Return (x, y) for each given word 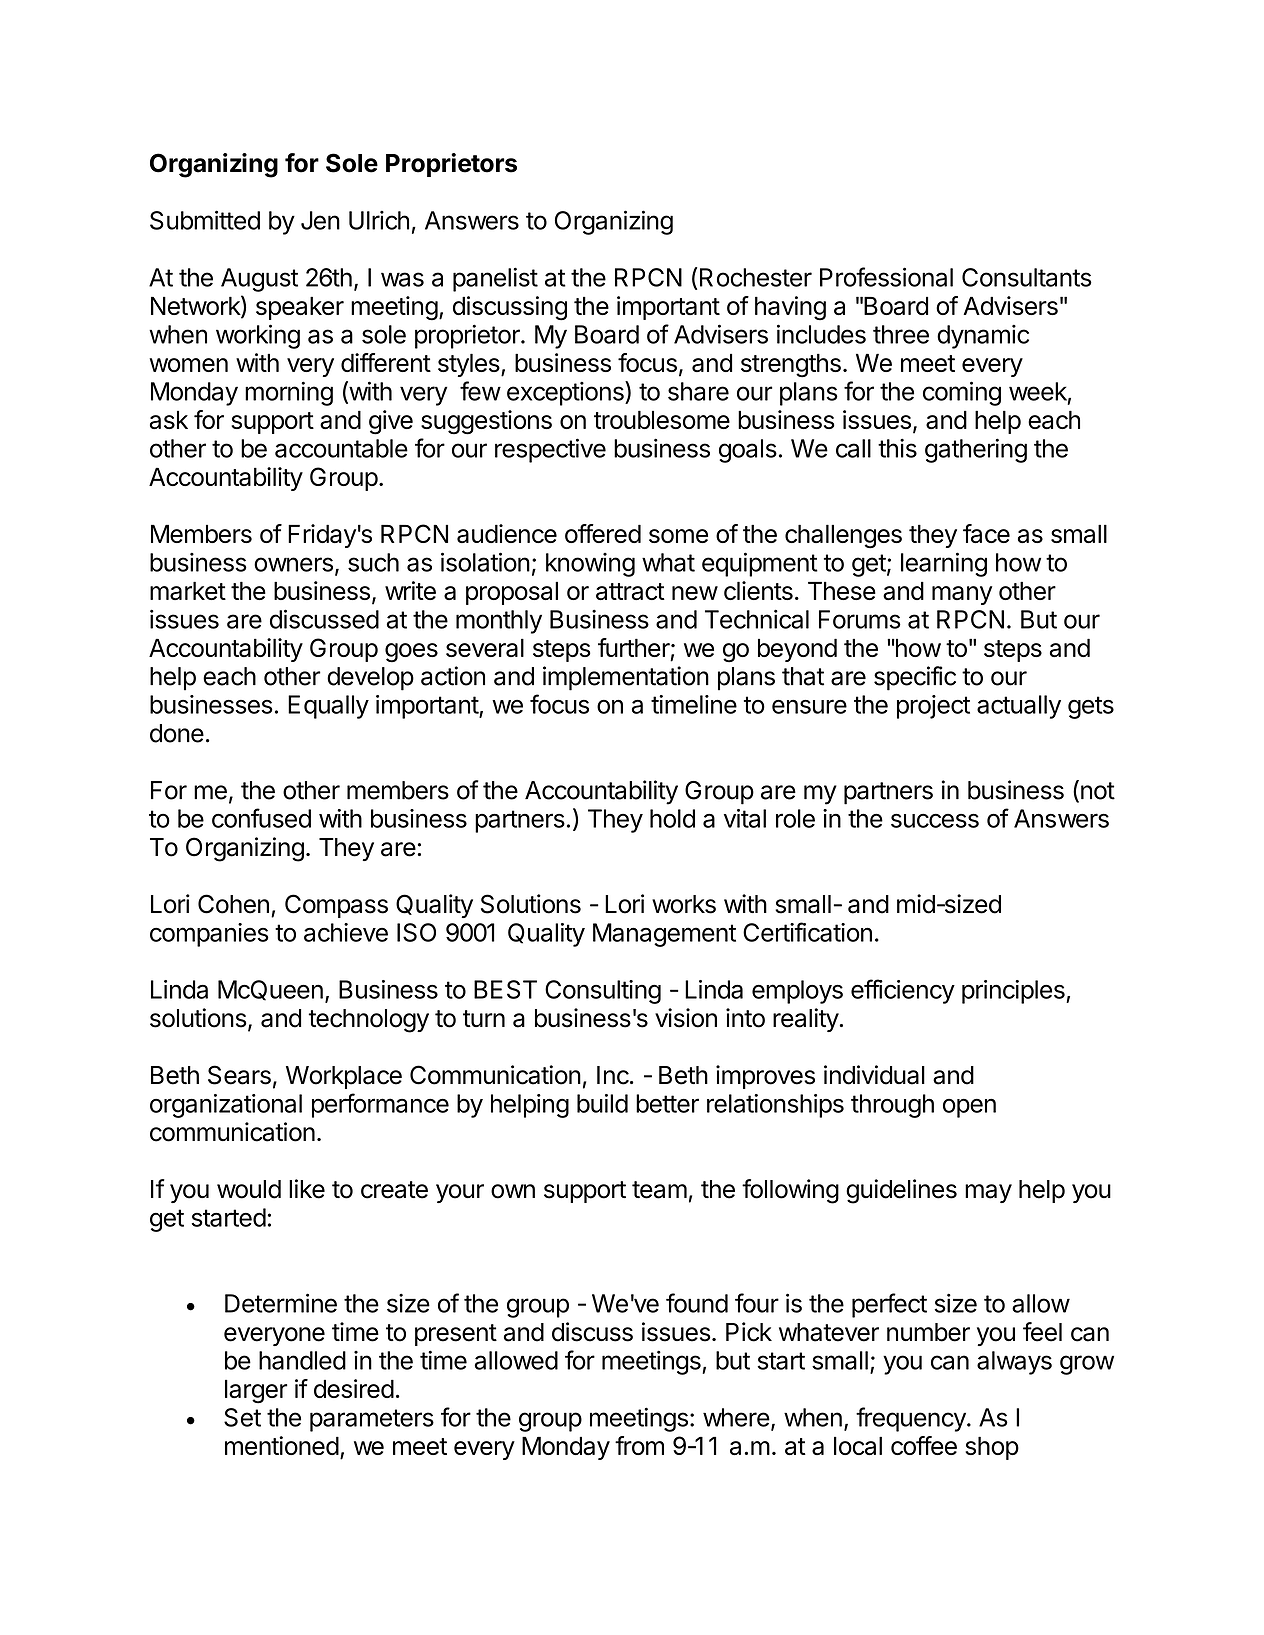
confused (261, 818)
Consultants (1027, 277)
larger (256, 1392)
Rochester (756, 277)
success (935, 820)
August (259, 280)
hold (672, 818)
